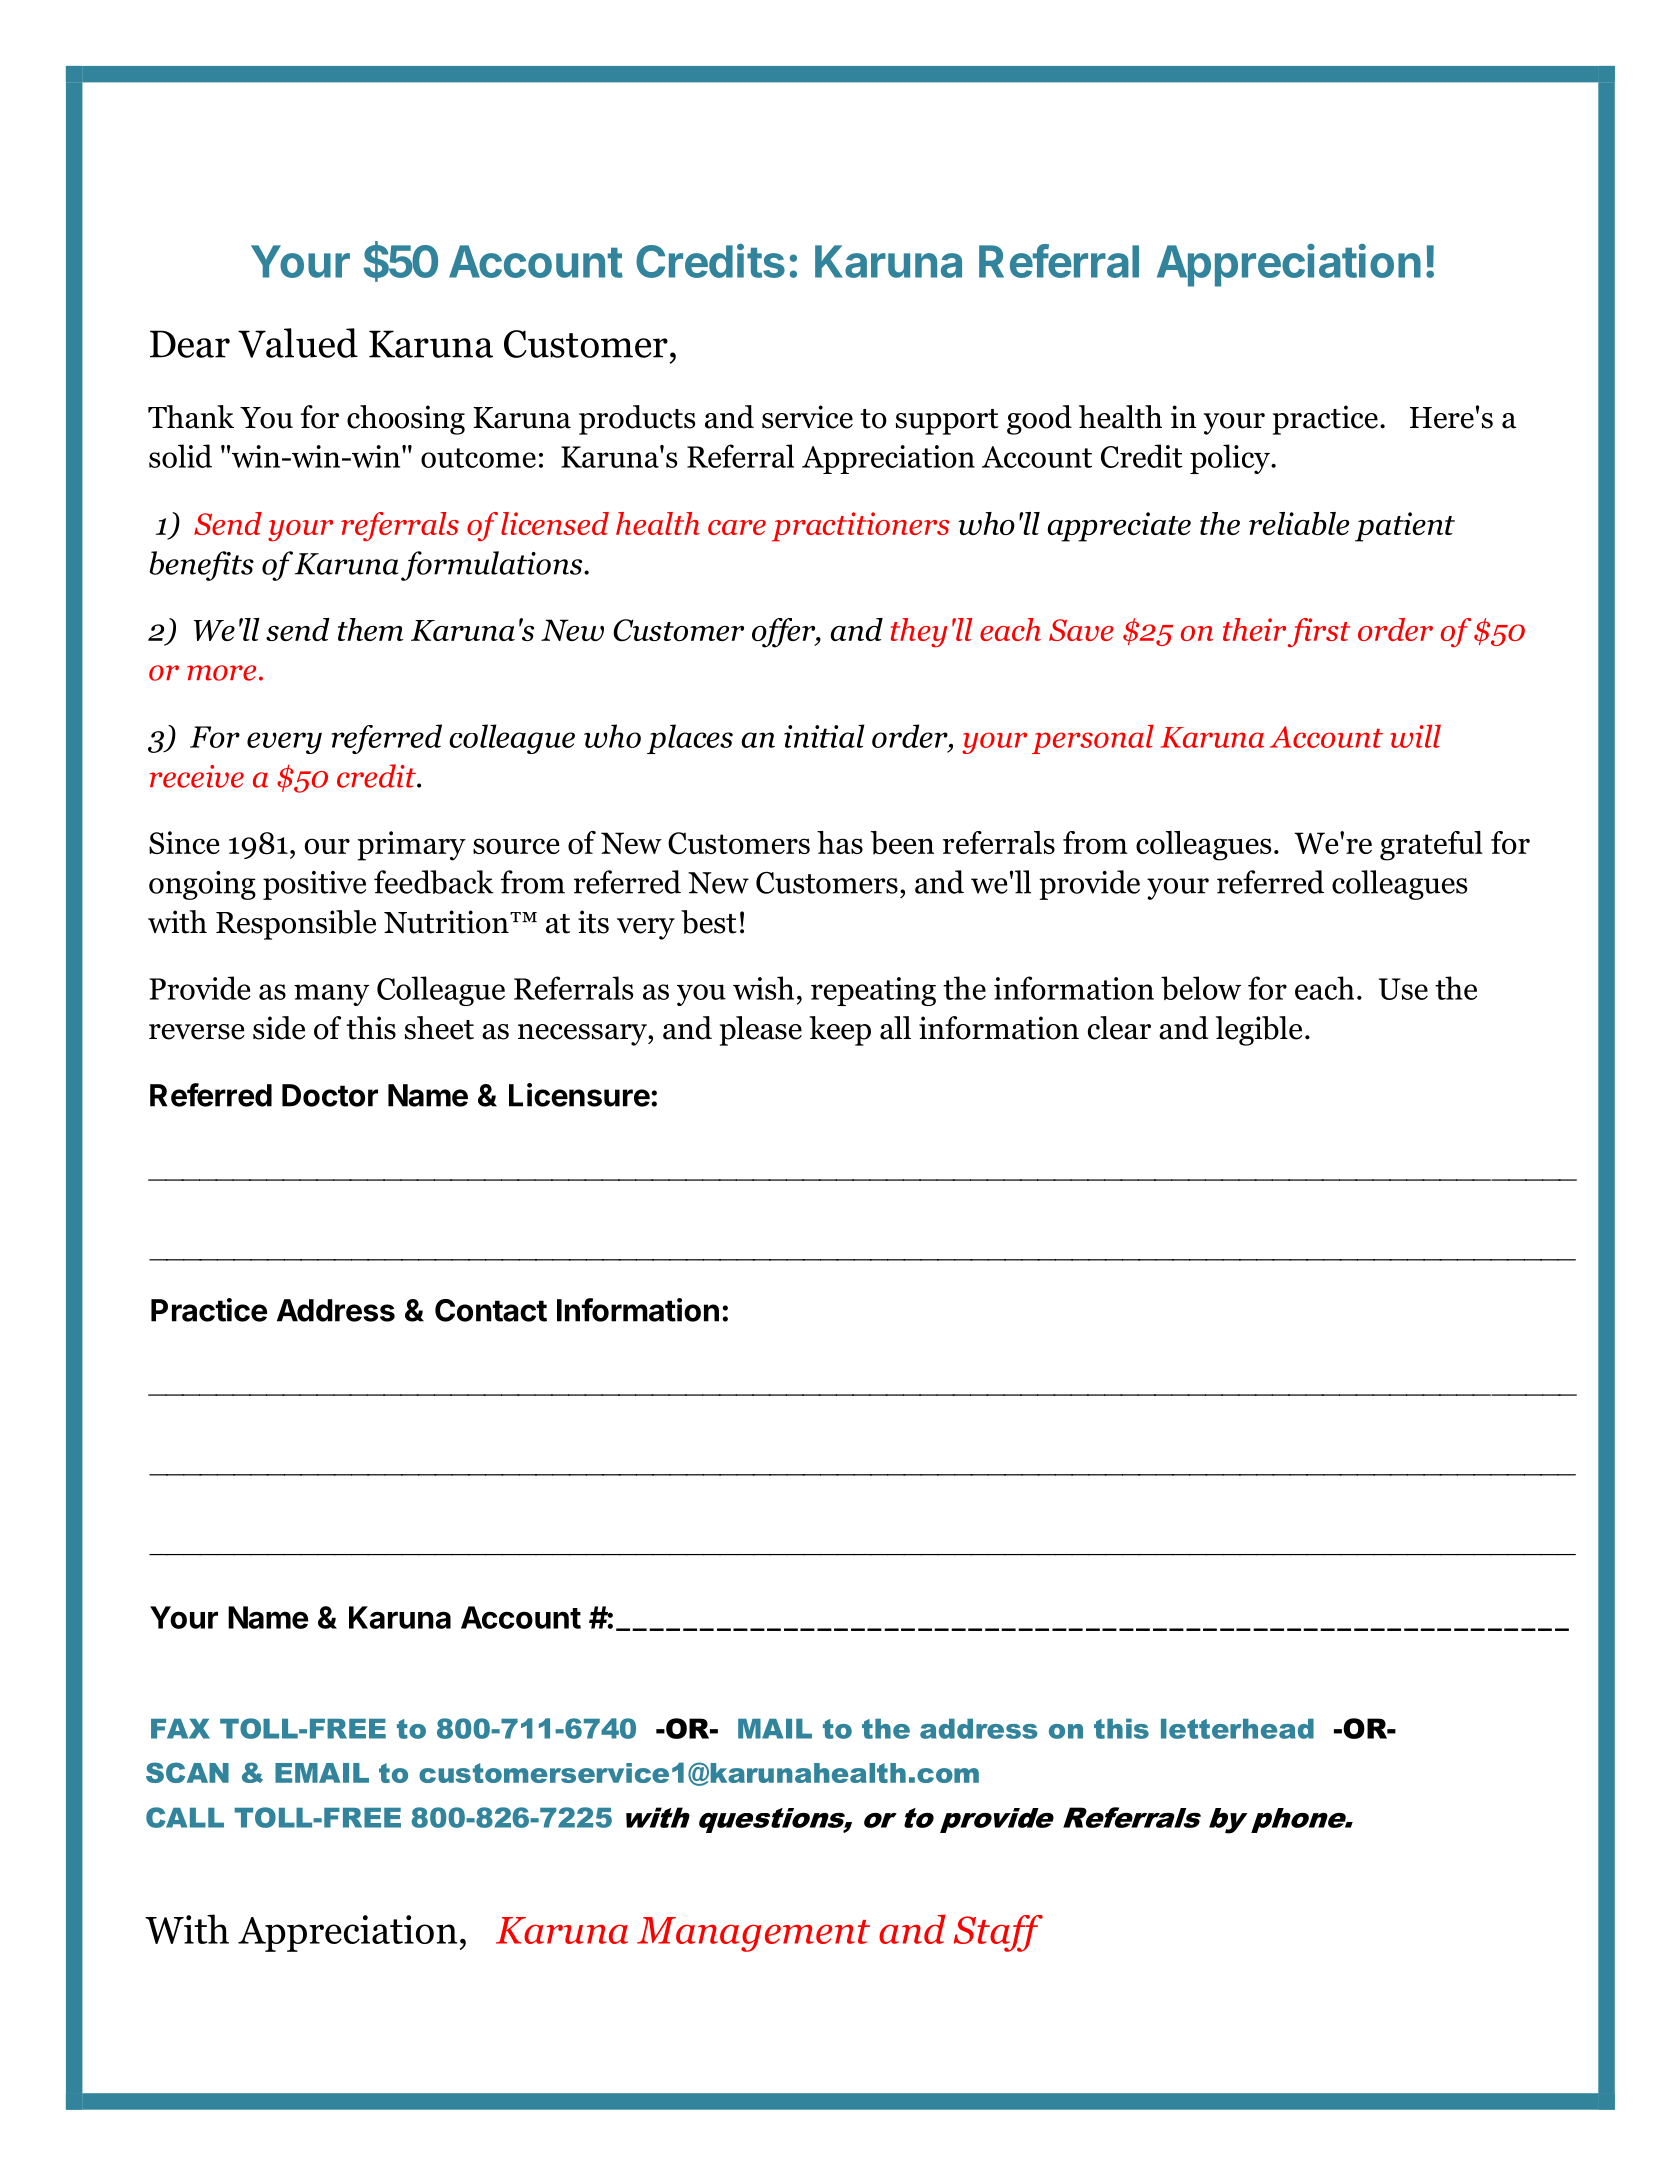  Describe the element at coordinates (330, 1095) in the screenshot. I see `Doctor` at that location.
